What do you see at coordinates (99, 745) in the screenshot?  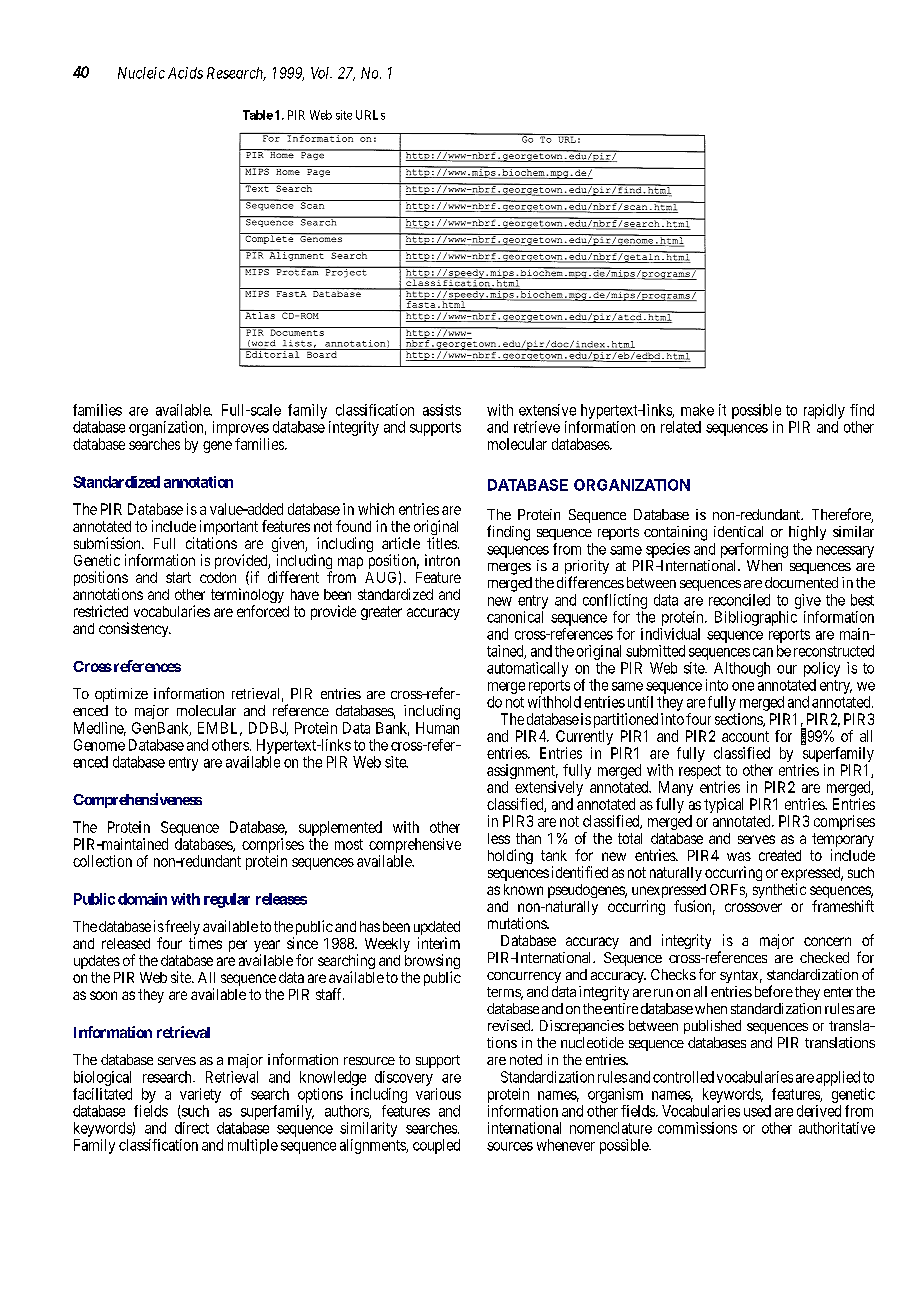 I see `Genome` at bounding box center [99, 745].
